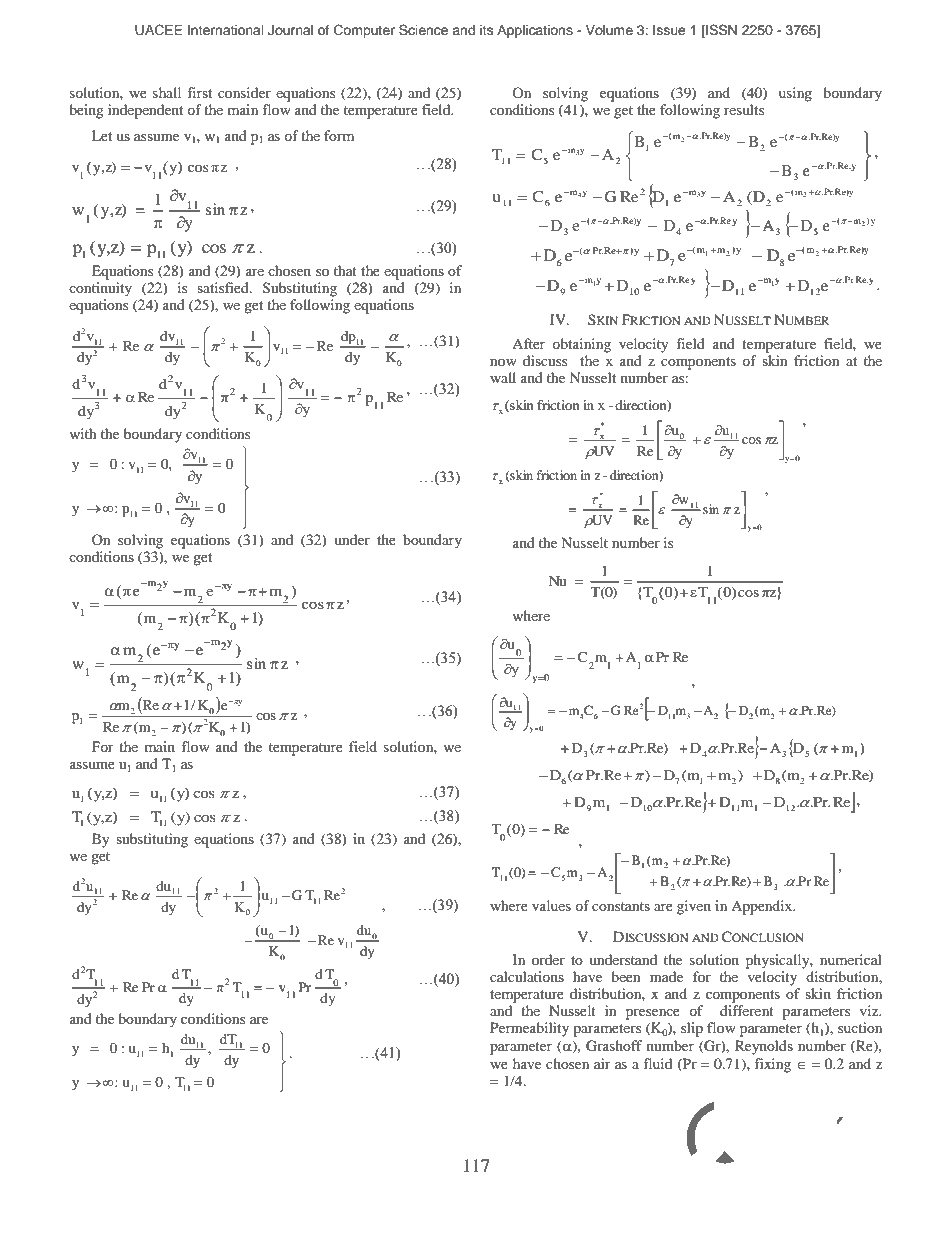 Image resolution: width=952 pixels, height=1233 pixels. Describe the element at coordinates (621, 906) in the screenshot. I see `constants` at that location.
